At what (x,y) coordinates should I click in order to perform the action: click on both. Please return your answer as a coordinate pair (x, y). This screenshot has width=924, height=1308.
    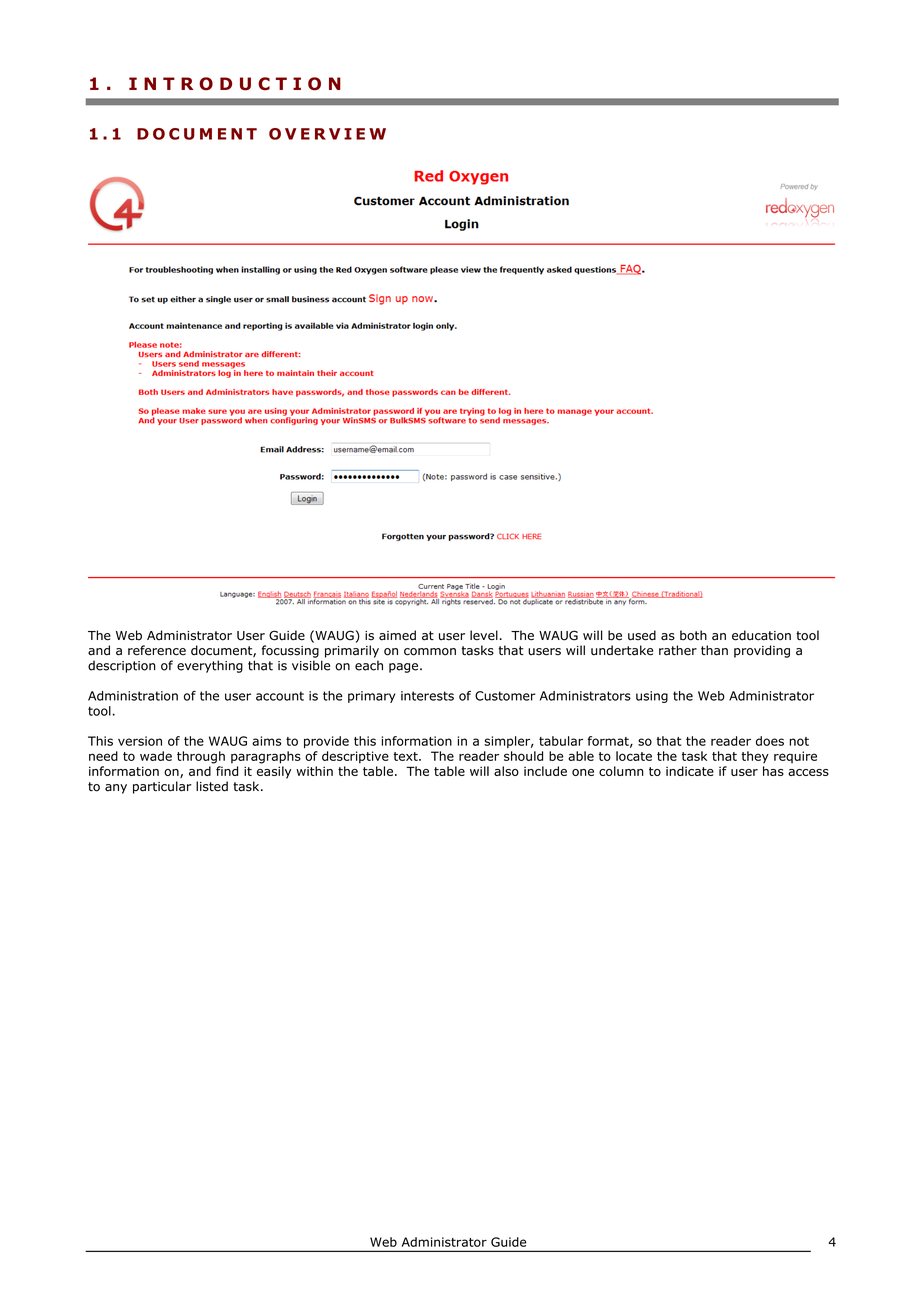
    Looking at the image, I should click on (693, 635).
